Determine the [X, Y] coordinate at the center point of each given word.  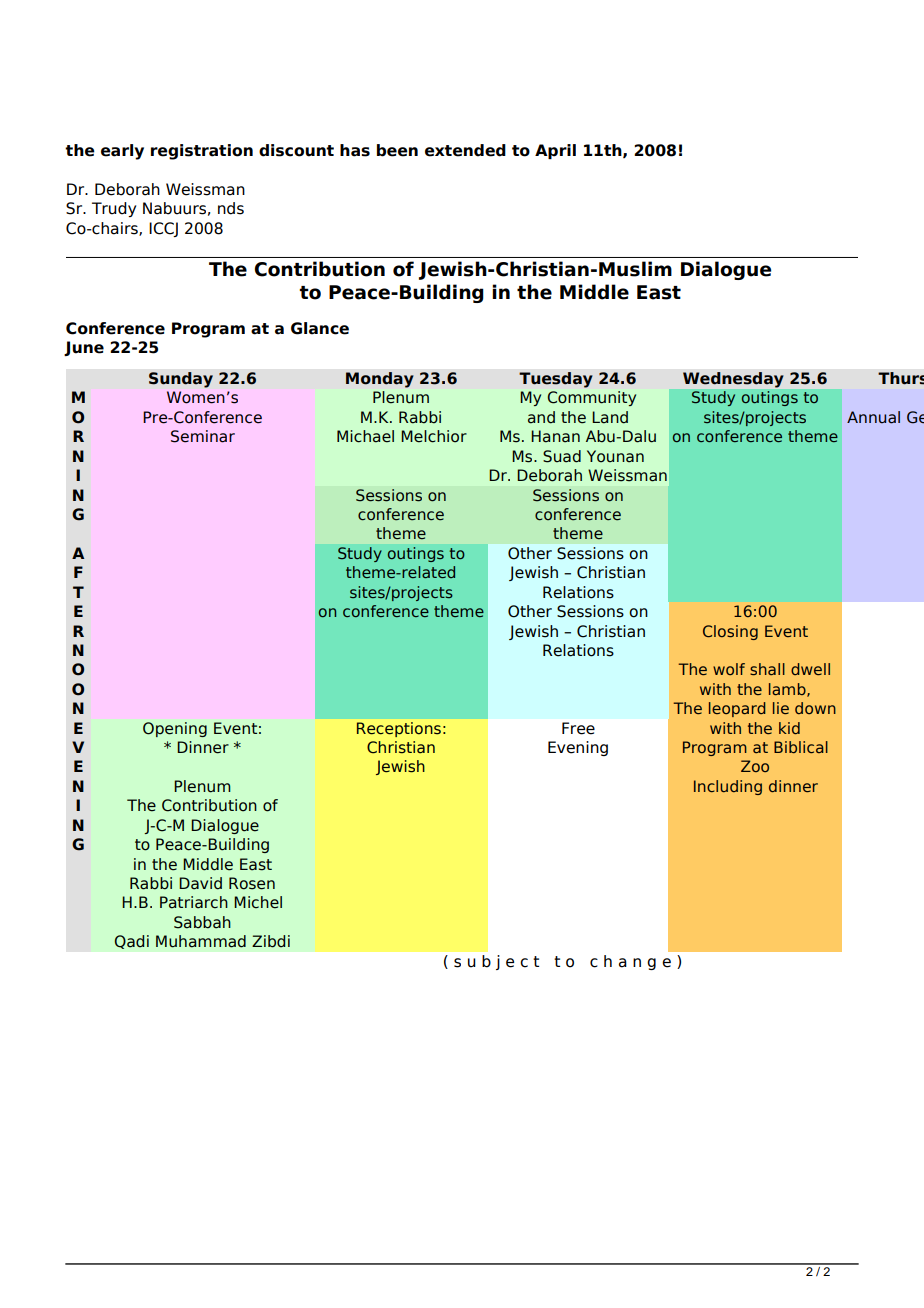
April [555, 151]
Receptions [399, 729]
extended [465, 150]
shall [767, 669]
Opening [175, 729]
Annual [873, 417]
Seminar [203, 436]
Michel [258, 902]
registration [202, 152]
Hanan [555, 436]
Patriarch [194, 902]
